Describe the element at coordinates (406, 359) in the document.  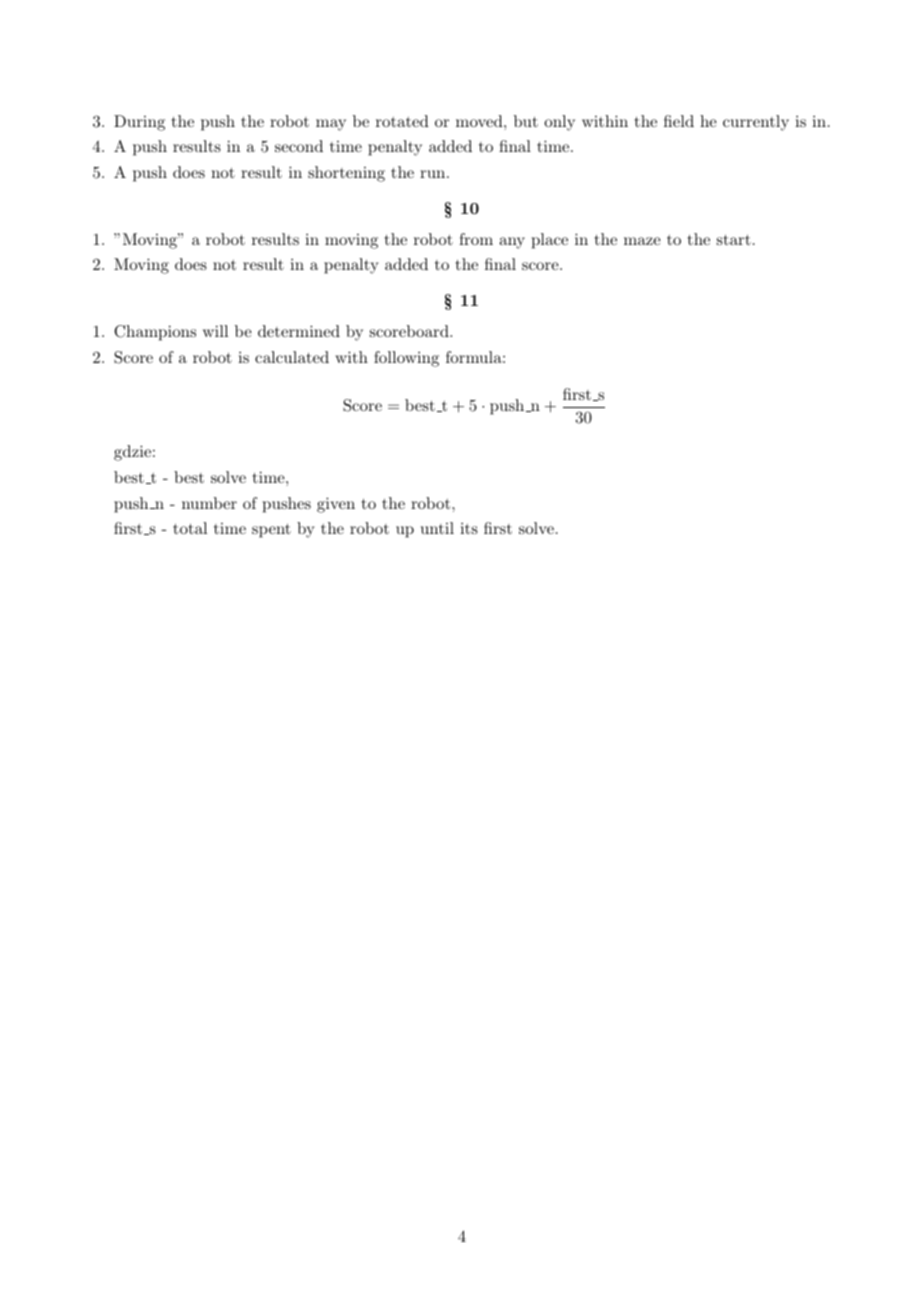
I see `following` at that location.
